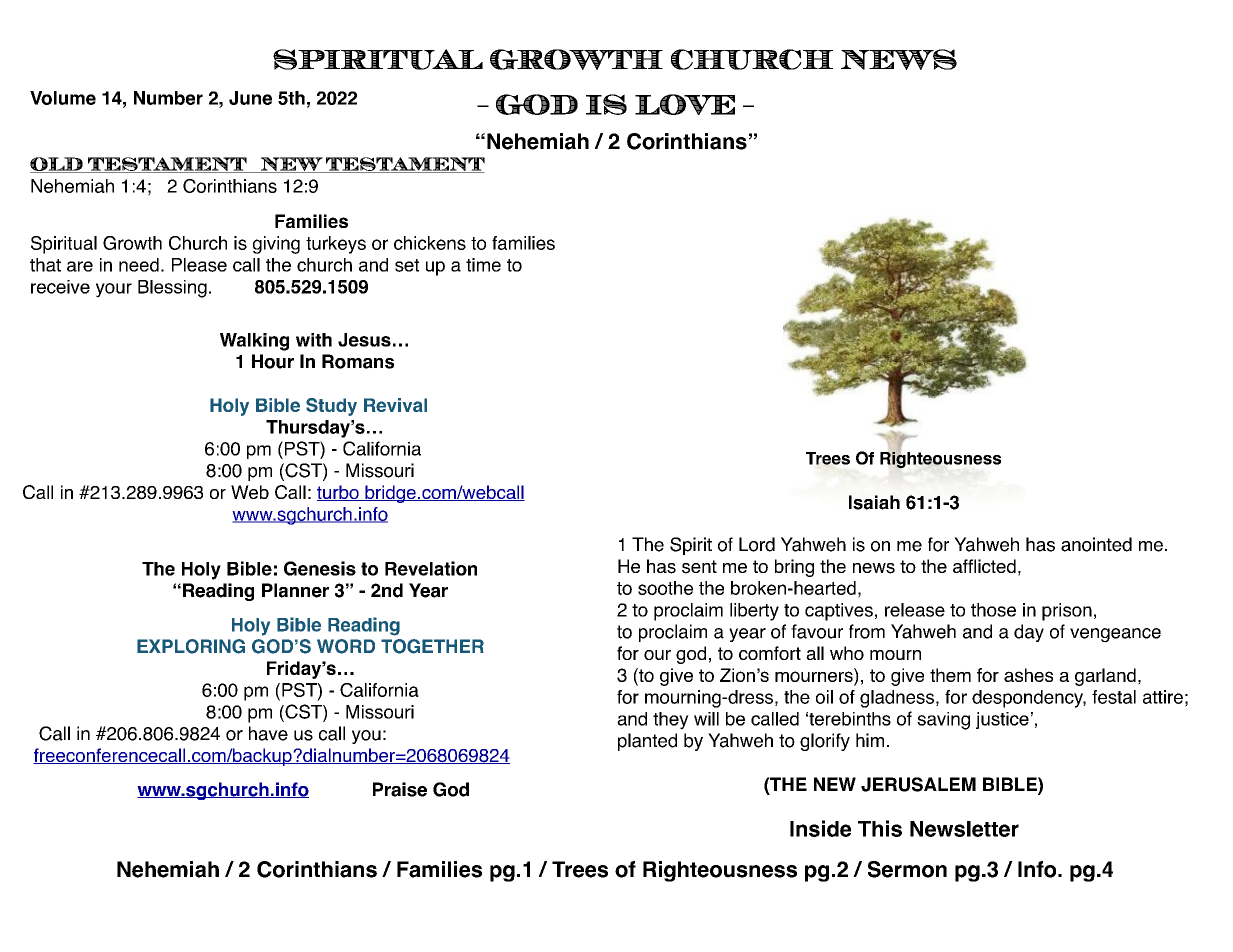 This screenshot has width=1233, height=952. Describe the element at coordinates (250, 98) in the screenshot. I see `June` at that location.
